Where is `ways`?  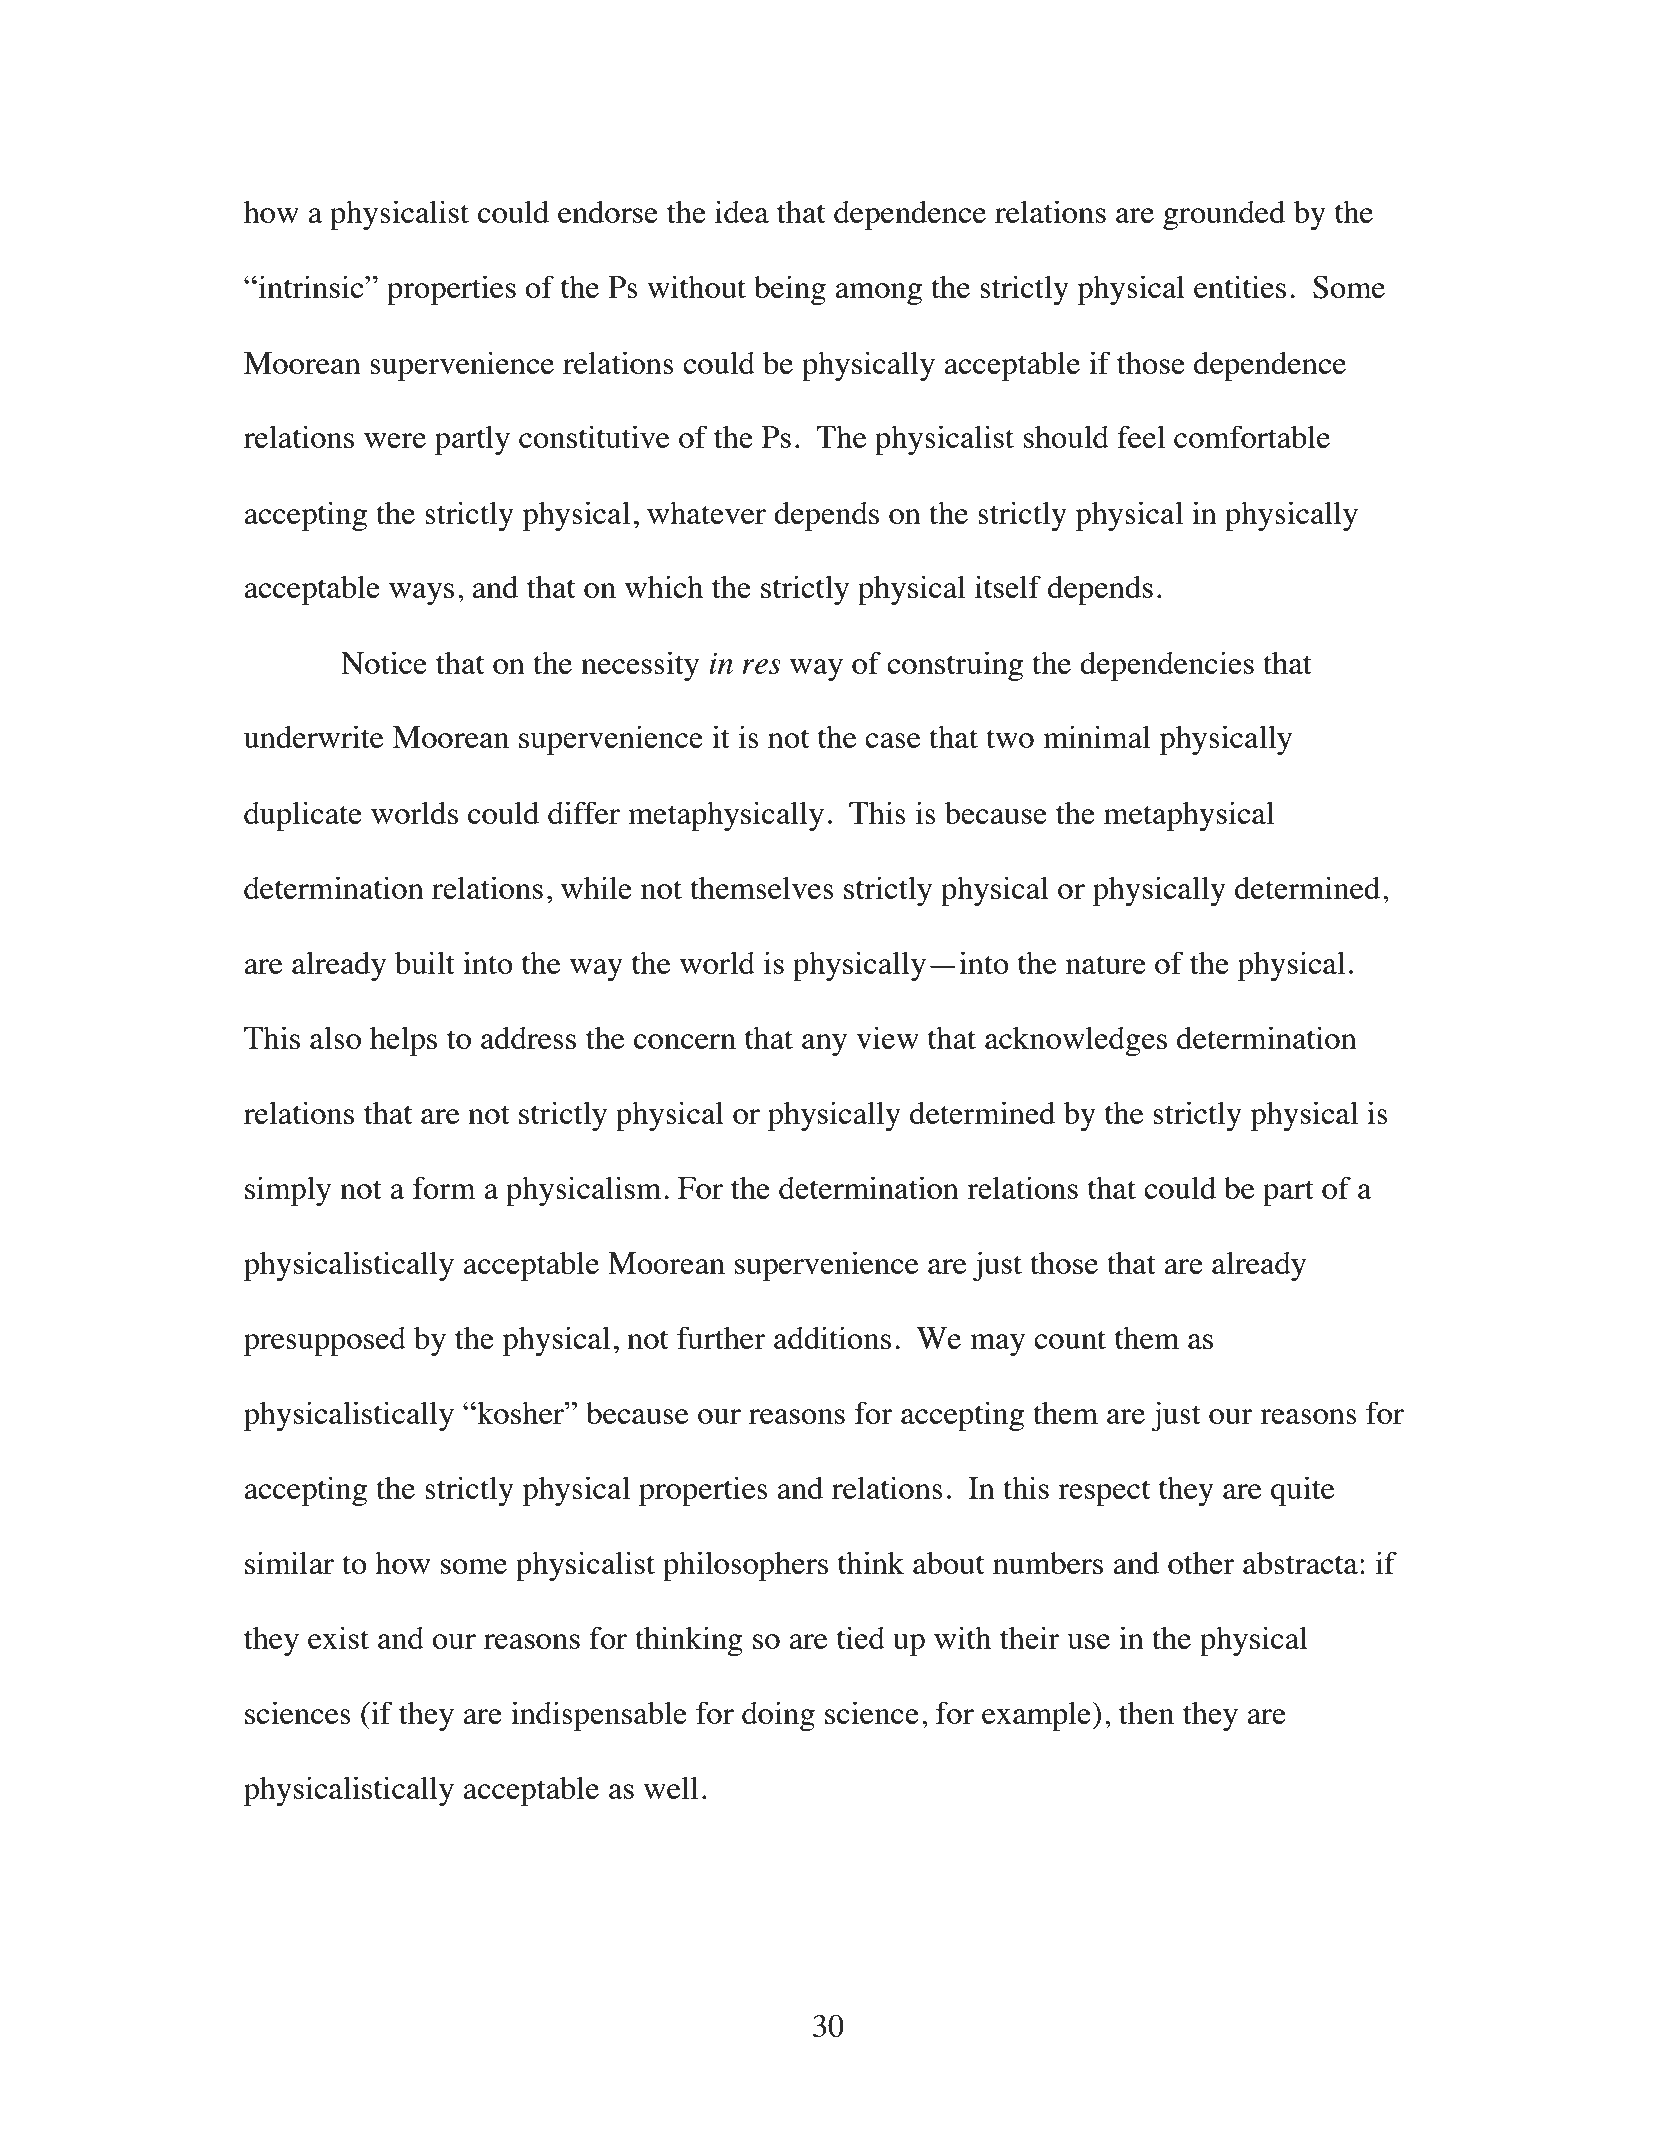
ways is located at coordinates (421, 594).
